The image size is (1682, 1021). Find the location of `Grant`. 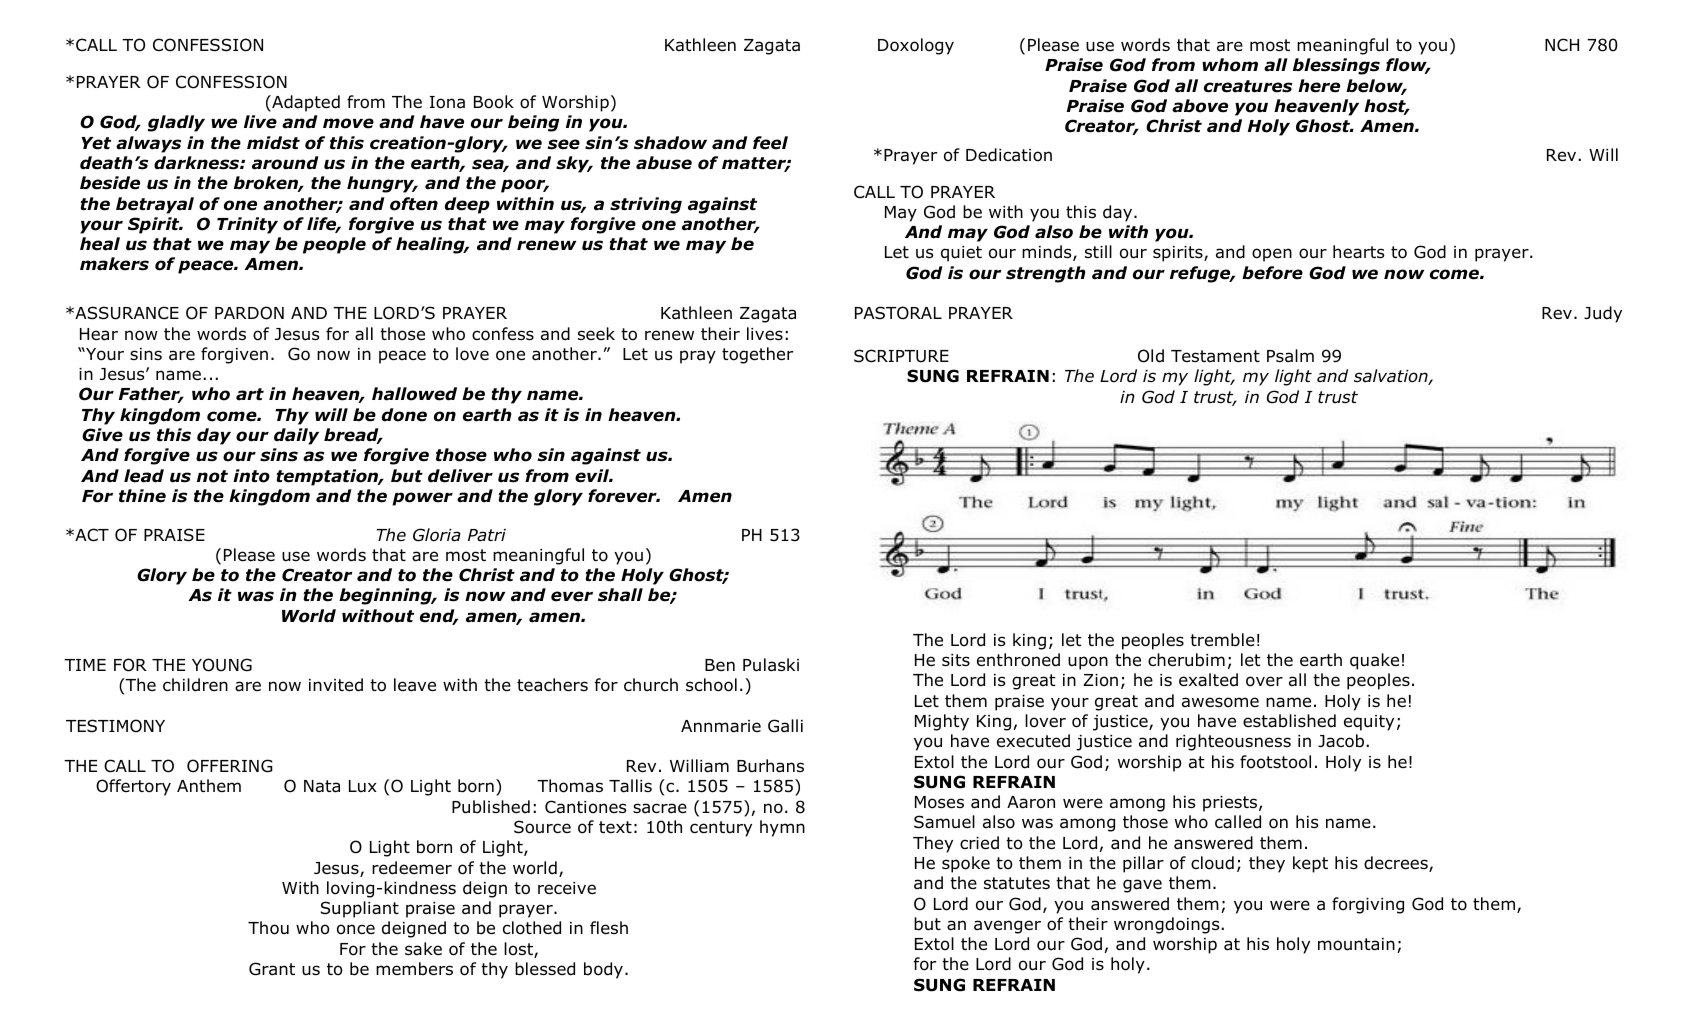

Grant is located at coordinates (272, 969).
